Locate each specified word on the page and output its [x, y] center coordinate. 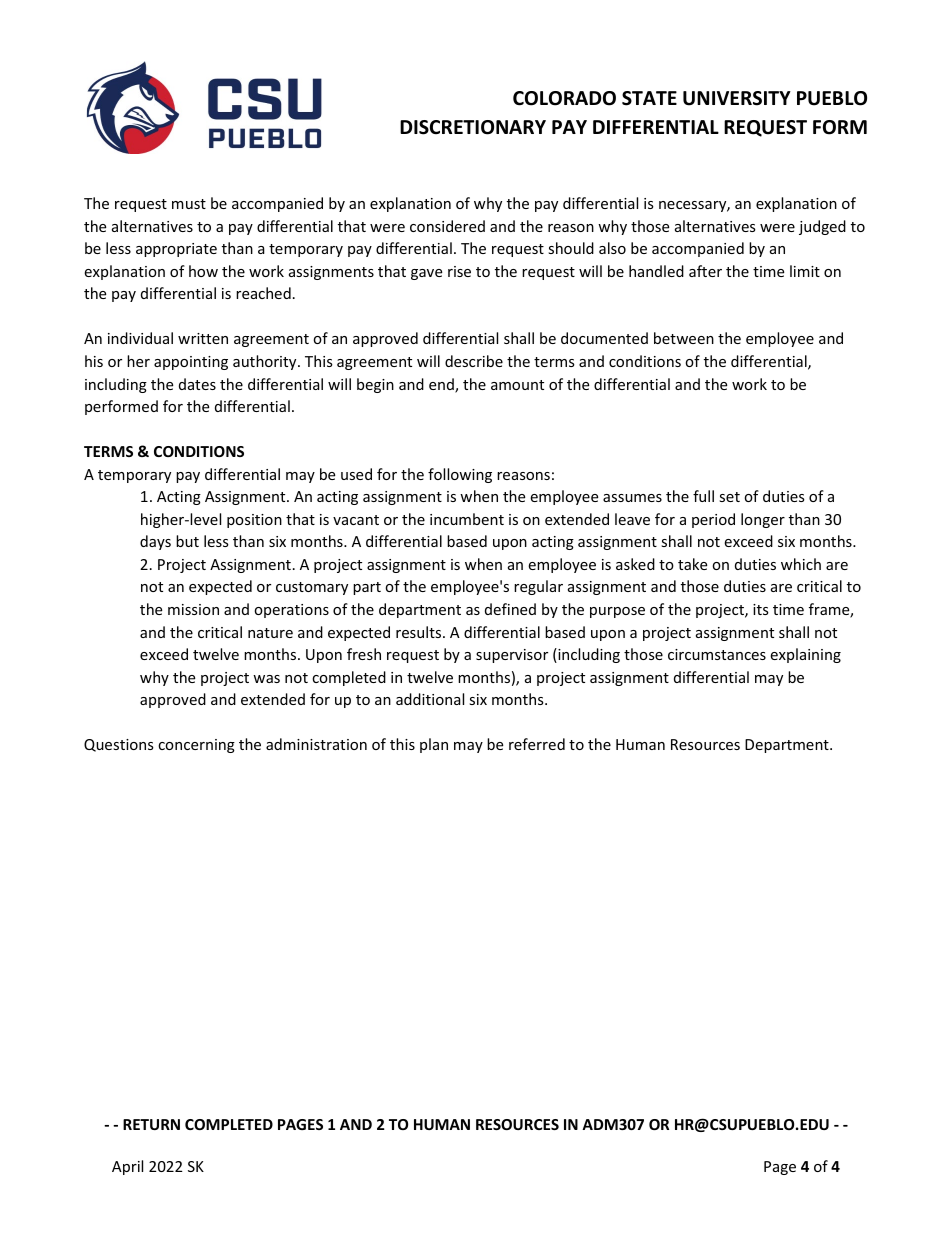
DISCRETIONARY [473, 127]
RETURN [151, 1124]
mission [193, 609]
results [420, 632]
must [189, 204]
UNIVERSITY [737, 98]
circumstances [717, 654]
